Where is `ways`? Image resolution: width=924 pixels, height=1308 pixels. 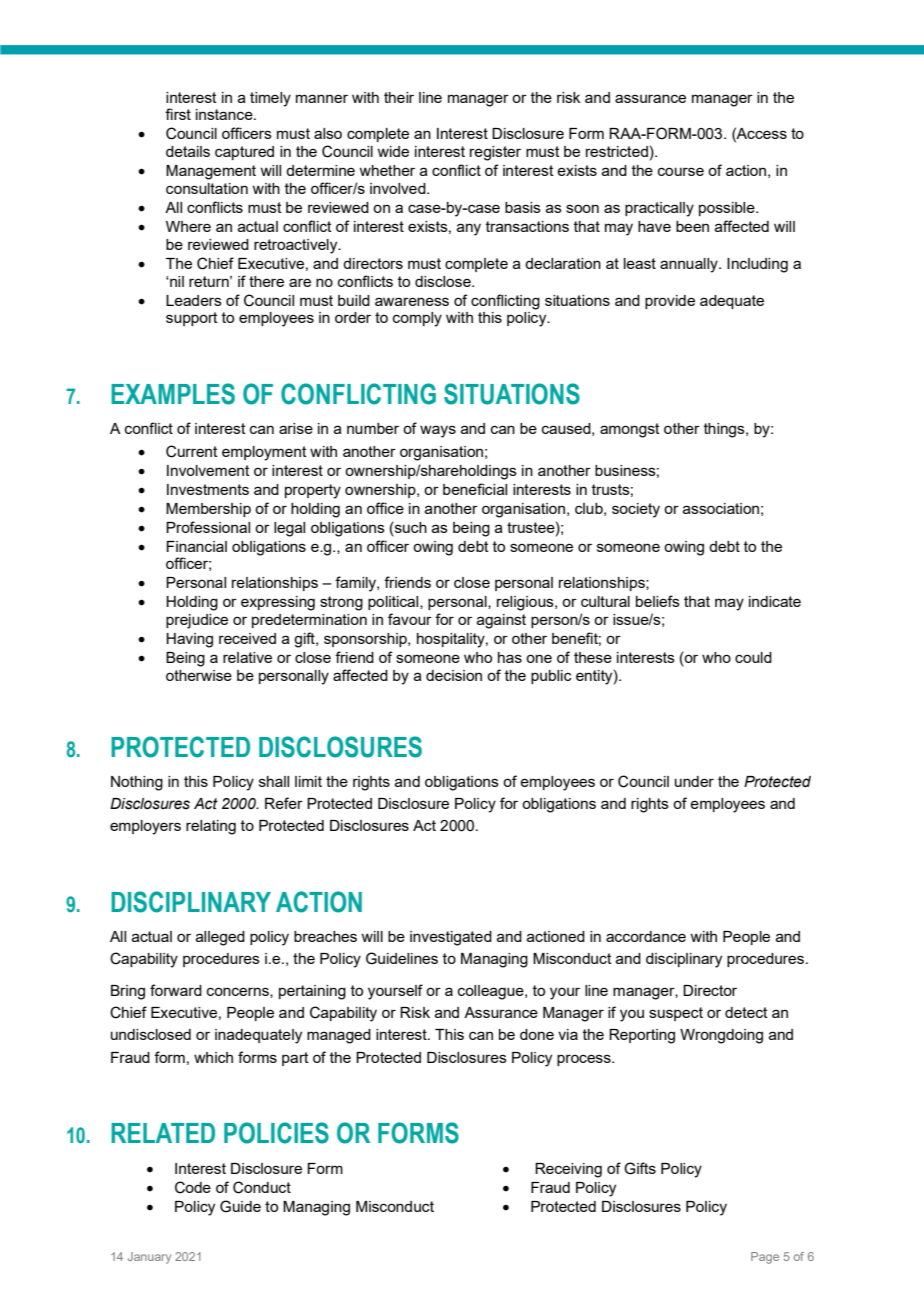 ways is located at coordinates (438, 431).
